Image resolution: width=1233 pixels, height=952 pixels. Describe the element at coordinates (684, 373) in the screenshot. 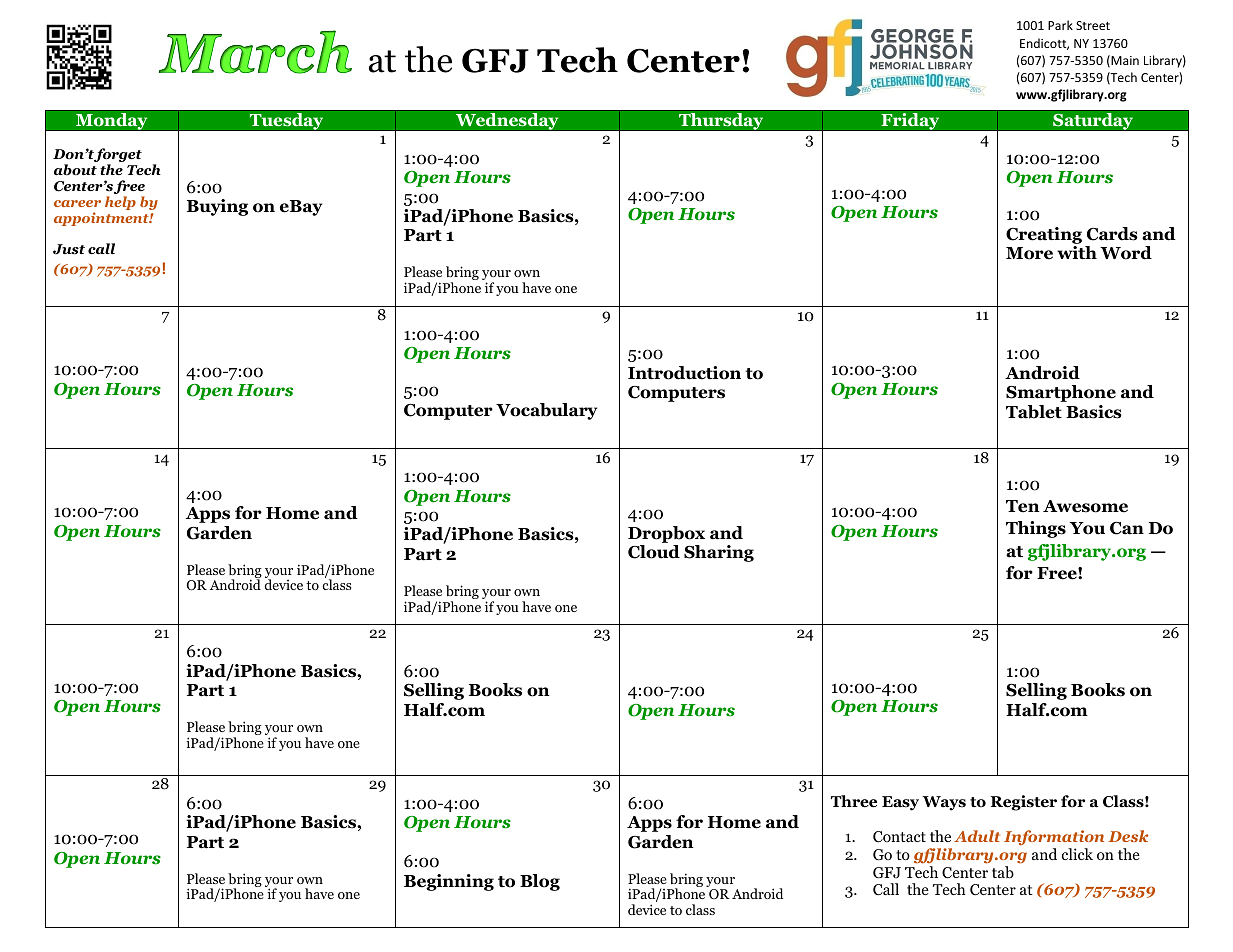

I see `Introduction` at that location.
